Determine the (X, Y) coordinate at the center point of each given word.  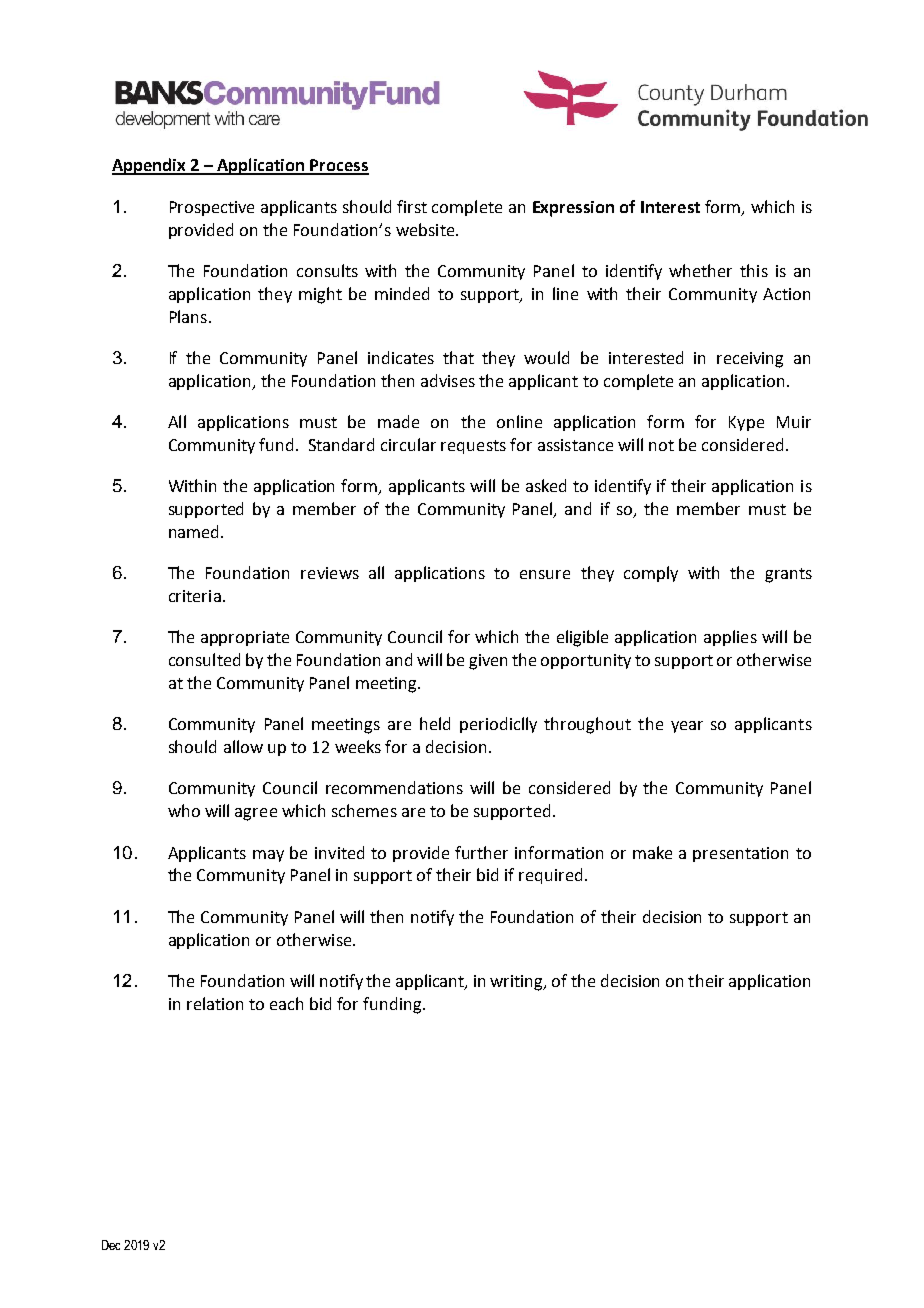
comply (651, 574)
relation (215, 1003)
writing (518, 983)
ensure (545, 574)
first (412, 206)
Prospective (212, 208)
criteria (195, 596)
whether (700, 270)
